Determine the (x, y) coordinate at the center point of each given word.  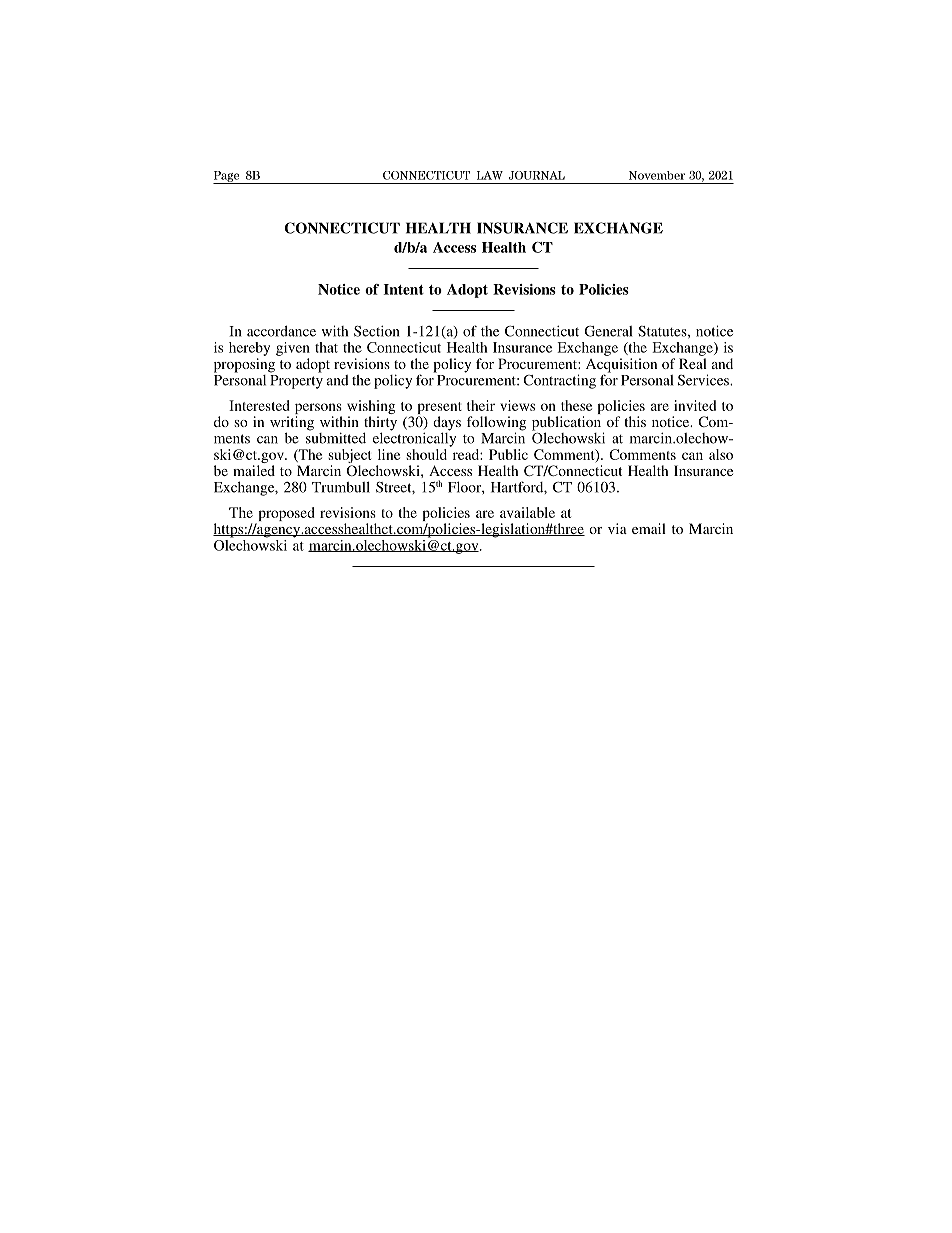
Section (376, 331)
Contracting (559, 381)
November (657, 175)
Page (227, 177)
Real (693, 363)
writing (292, 424)
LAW (490, 175)
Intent (404, 289)
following (496, 424)
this (635, 421)
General (608, 331)
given (293, 349)
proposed (285, 515)
